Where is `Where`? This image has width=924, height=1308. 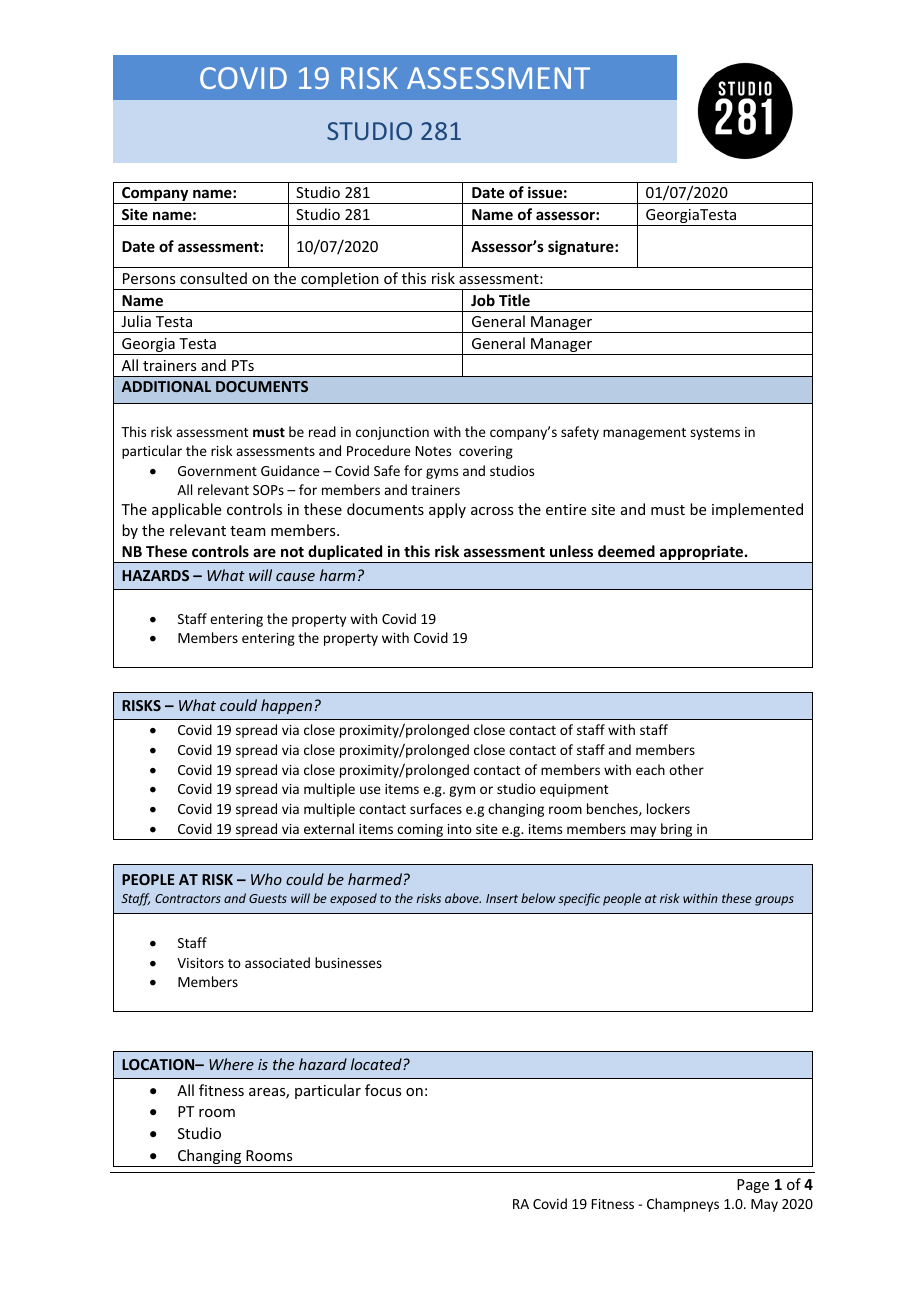
Where is located at coordinates (231, 1064).
